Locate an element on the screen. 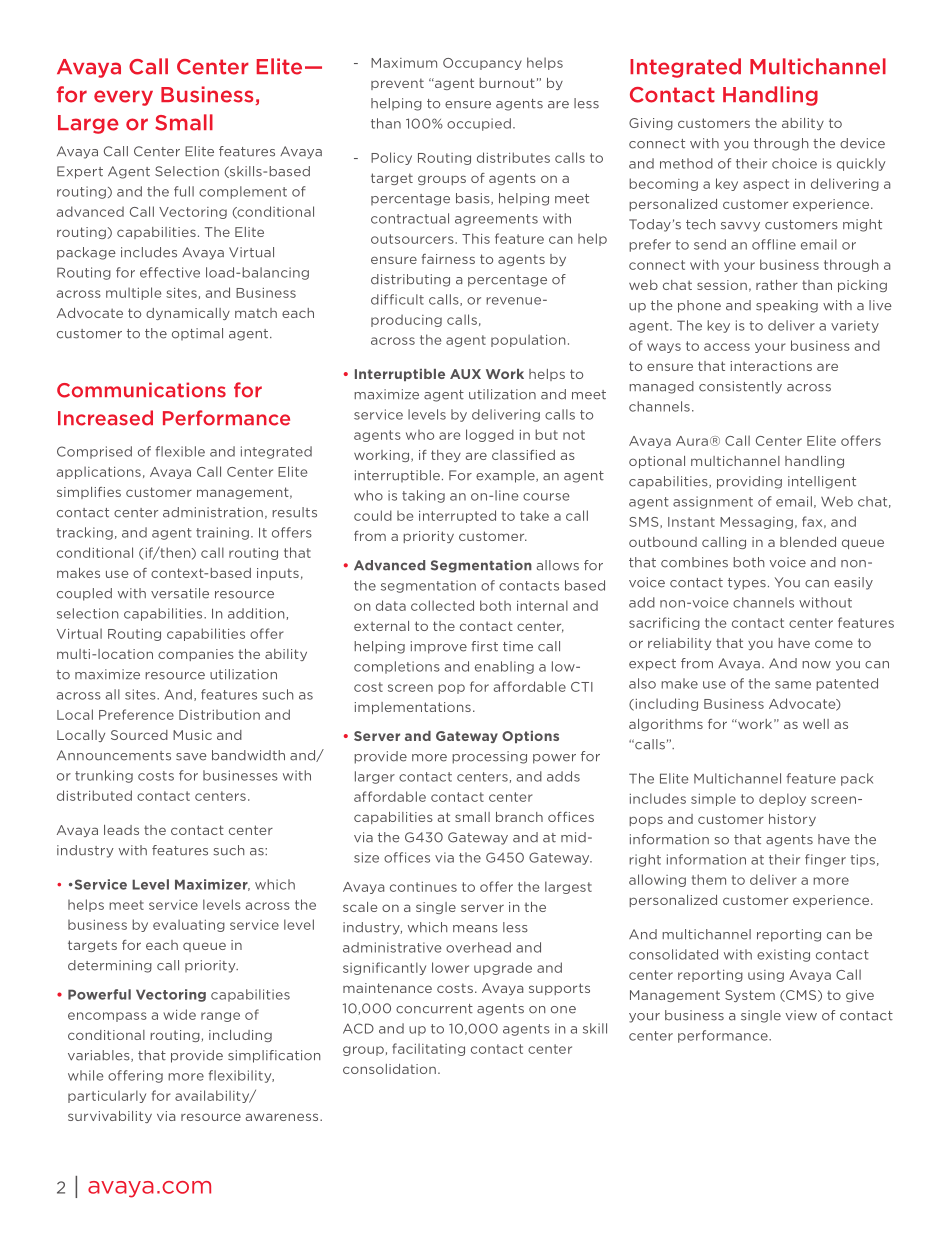 The width and height of the screenshot is (952, 1233). versatile is located at coordinates (180, 593).
